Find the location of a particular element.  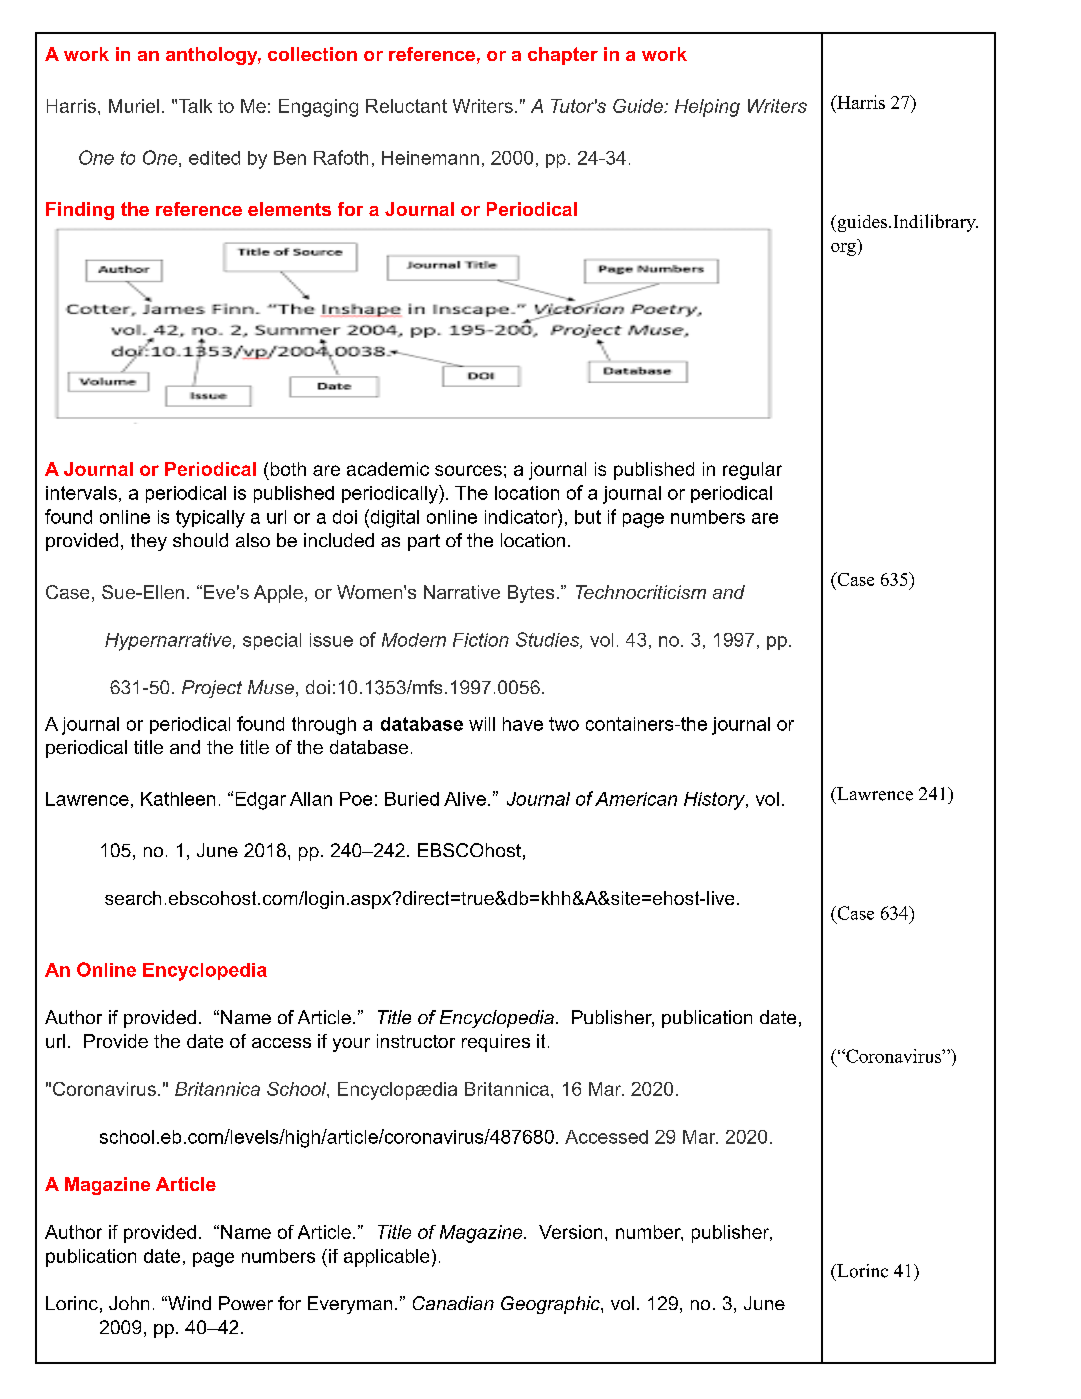

Canadian is located at coordinates (453, 1303).
